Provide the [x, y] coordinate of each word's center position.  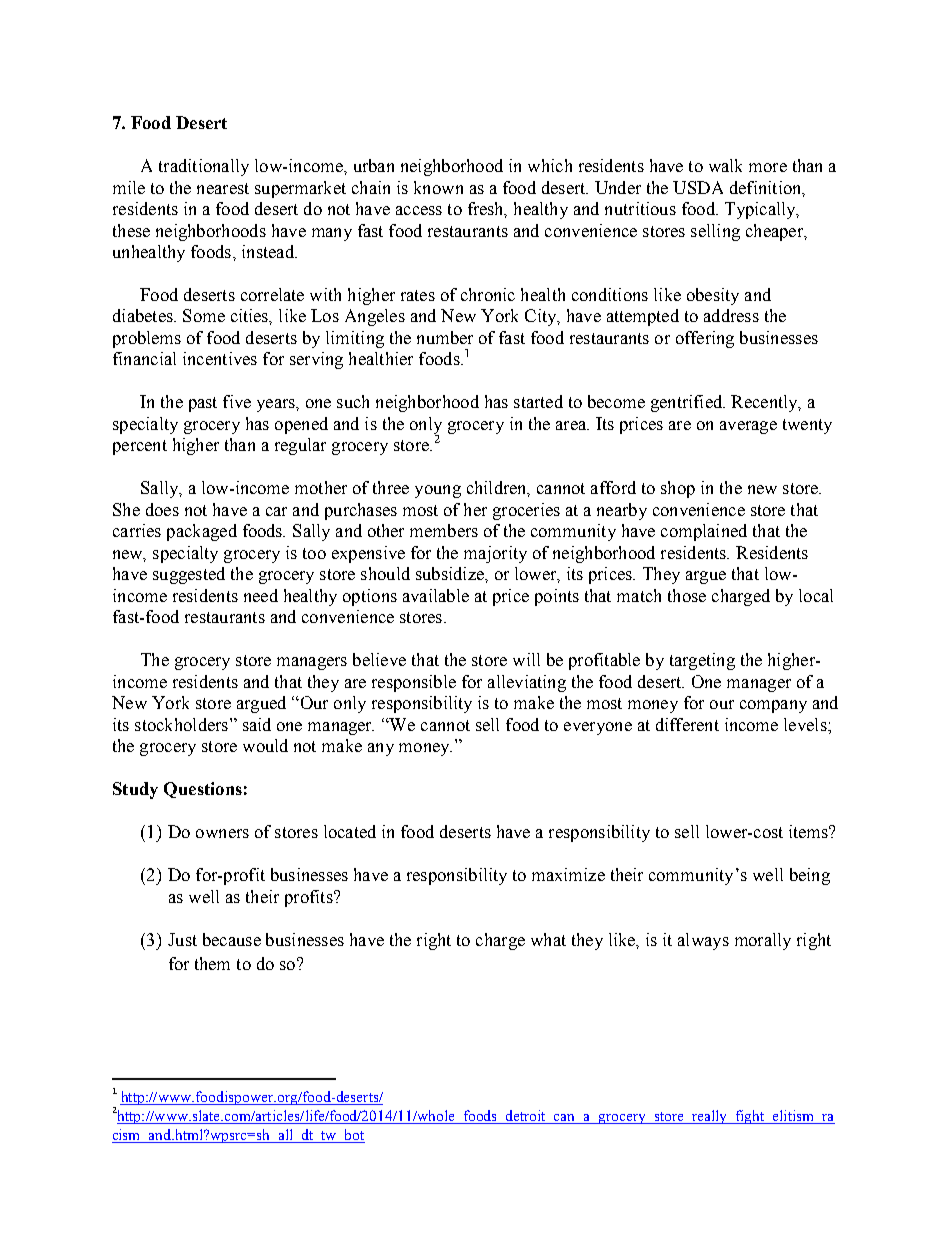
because [232, 939]
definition [767, 188]
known [438, 187]
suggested [189, 575]
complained [704, 532]
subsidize [451, 573]
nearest [223, 188]
